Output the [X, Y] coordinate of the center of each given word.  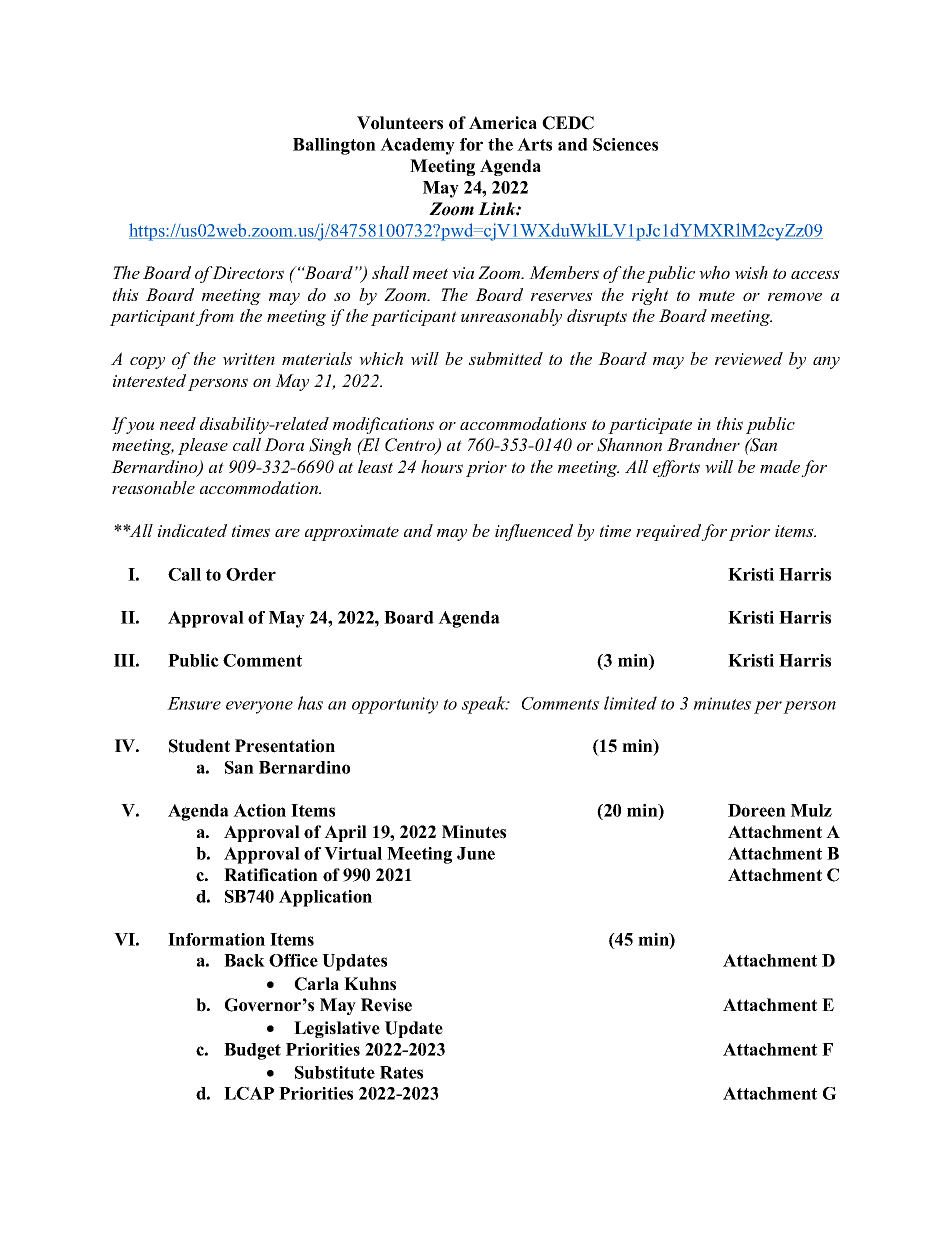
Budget [252, 1051]
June [476, 853]
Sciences [625, 144]
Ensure [194, 703]
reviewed [749, 358]
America [503, 123]
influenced [534, 532]
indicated [192, 530]
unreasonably [511, 317]
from [215, 317]
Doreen [757, 810]
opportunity [395, 705]
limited [630, 703]
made [780, 466]
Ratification [271, 875]
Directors [247, 272]
